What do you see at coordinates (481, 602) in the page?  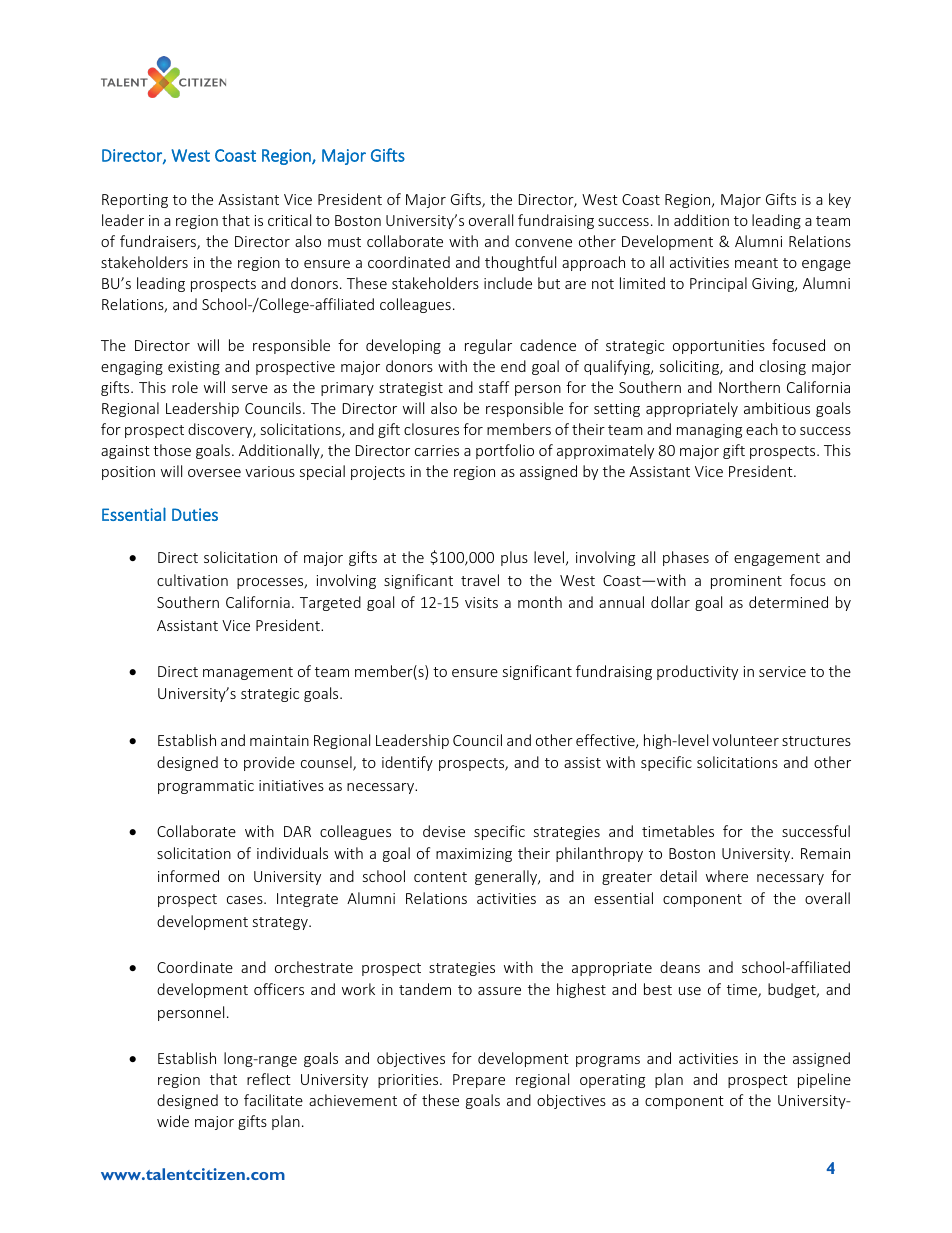 I see `visits` at bounding box center [481, 602].
